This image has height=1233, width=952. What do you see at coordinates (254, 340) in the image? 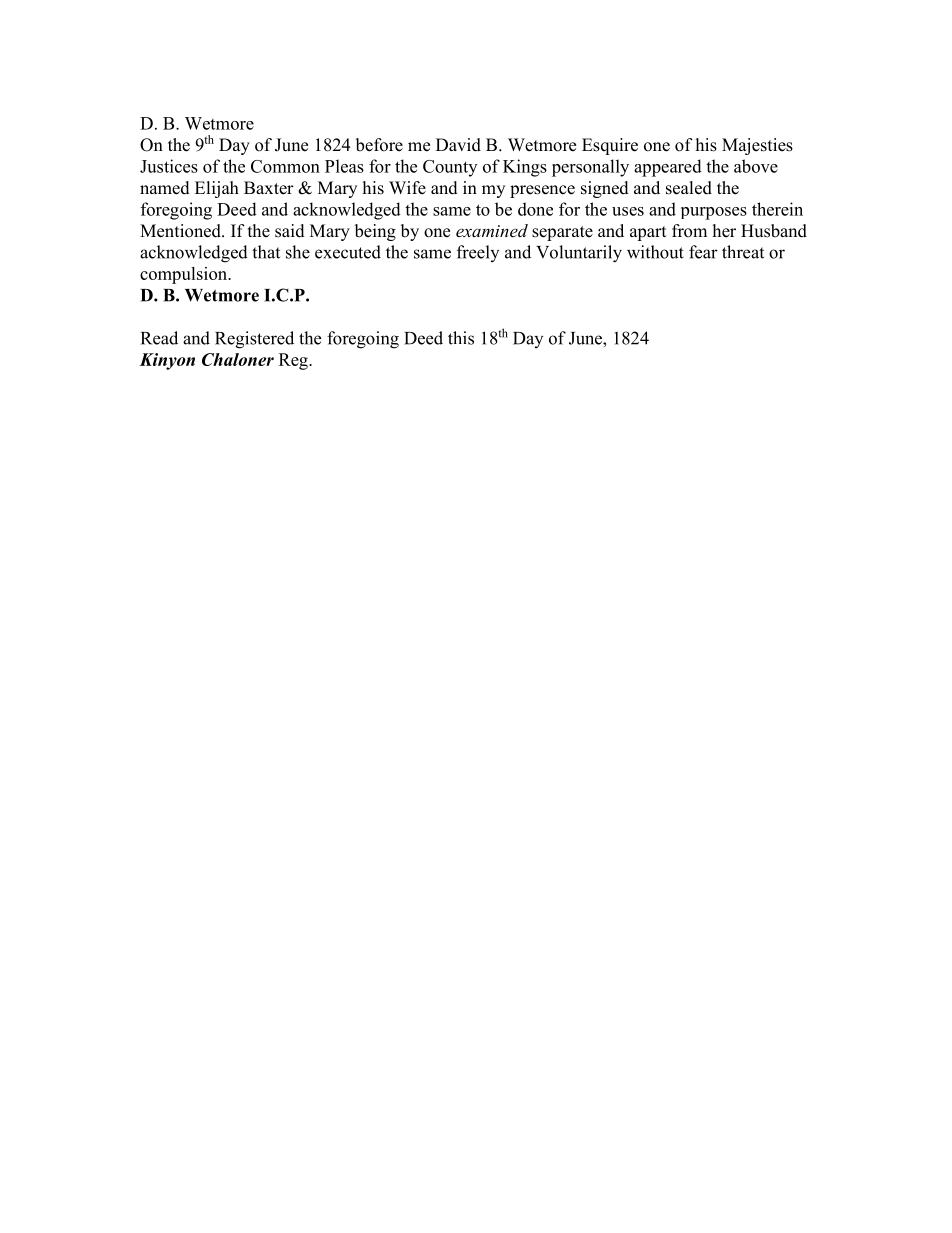
I see `Registered` at bounding box center [254, 340].
